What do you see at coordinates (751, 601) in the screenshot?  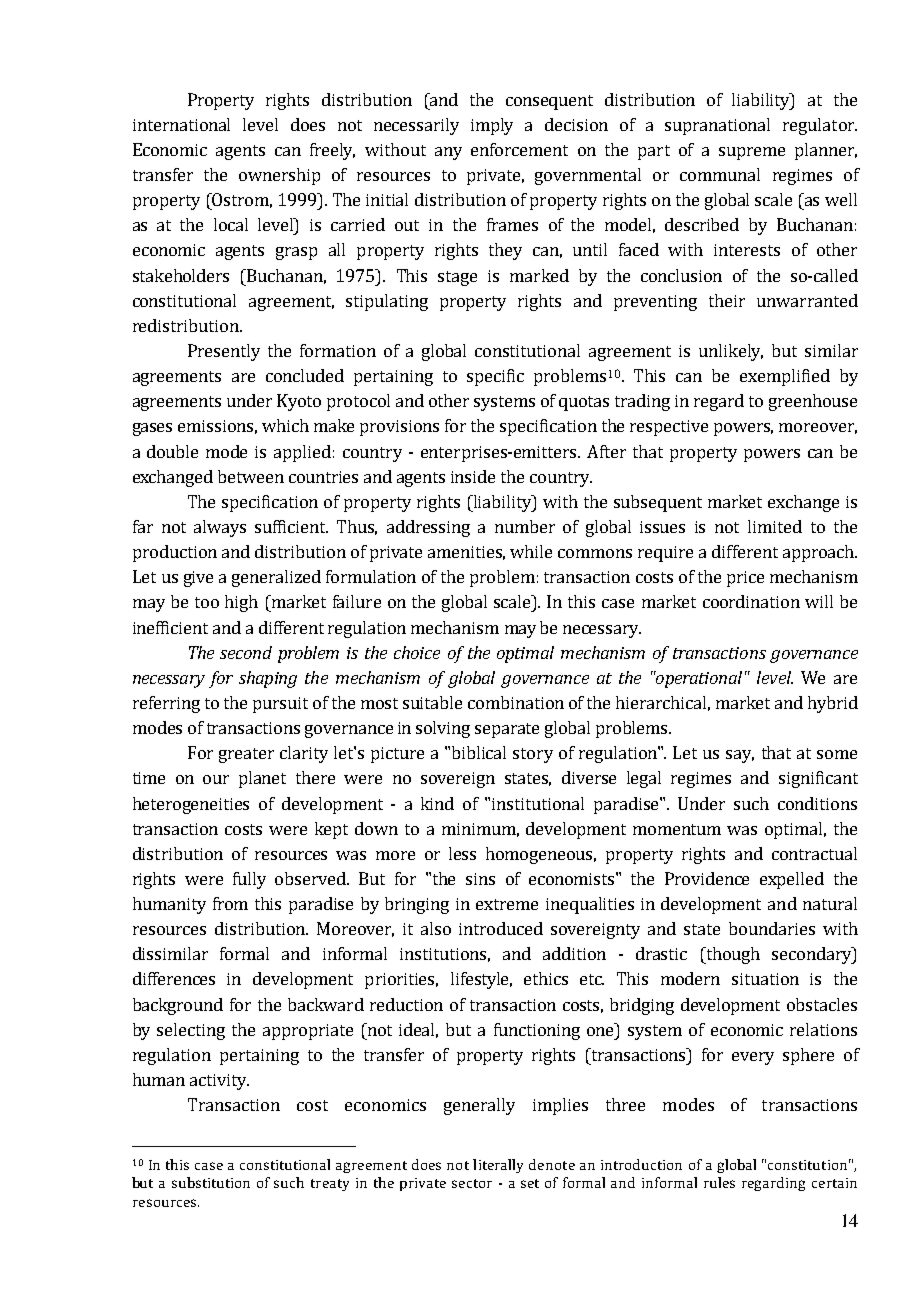 I see `coordination` at bounding box center [751, 601].
